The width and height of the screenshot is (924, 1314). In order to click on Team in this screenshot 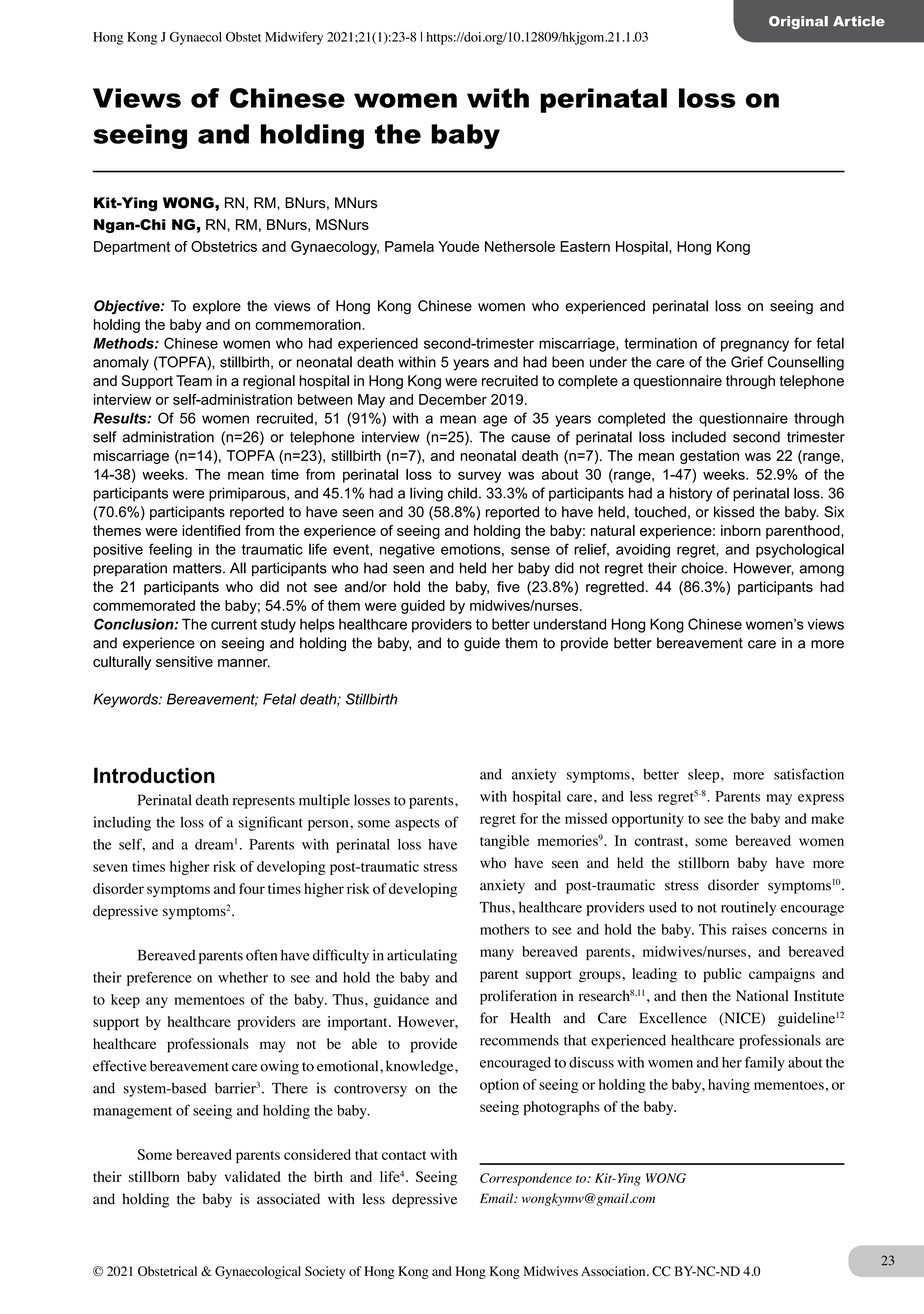, I will do `click(194, 380)`.
